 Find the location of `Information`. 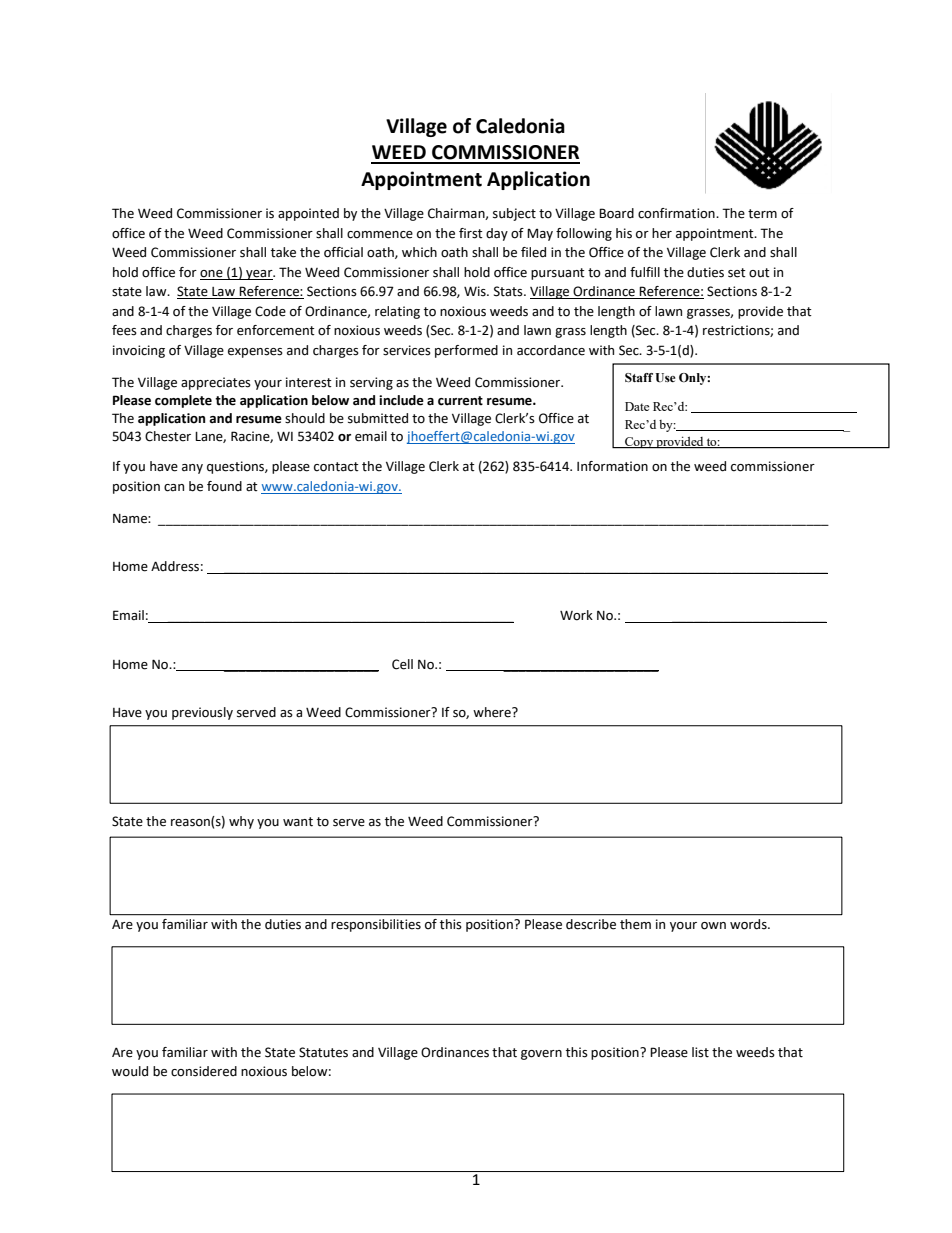

Information is located at coordinates (612, 466).
